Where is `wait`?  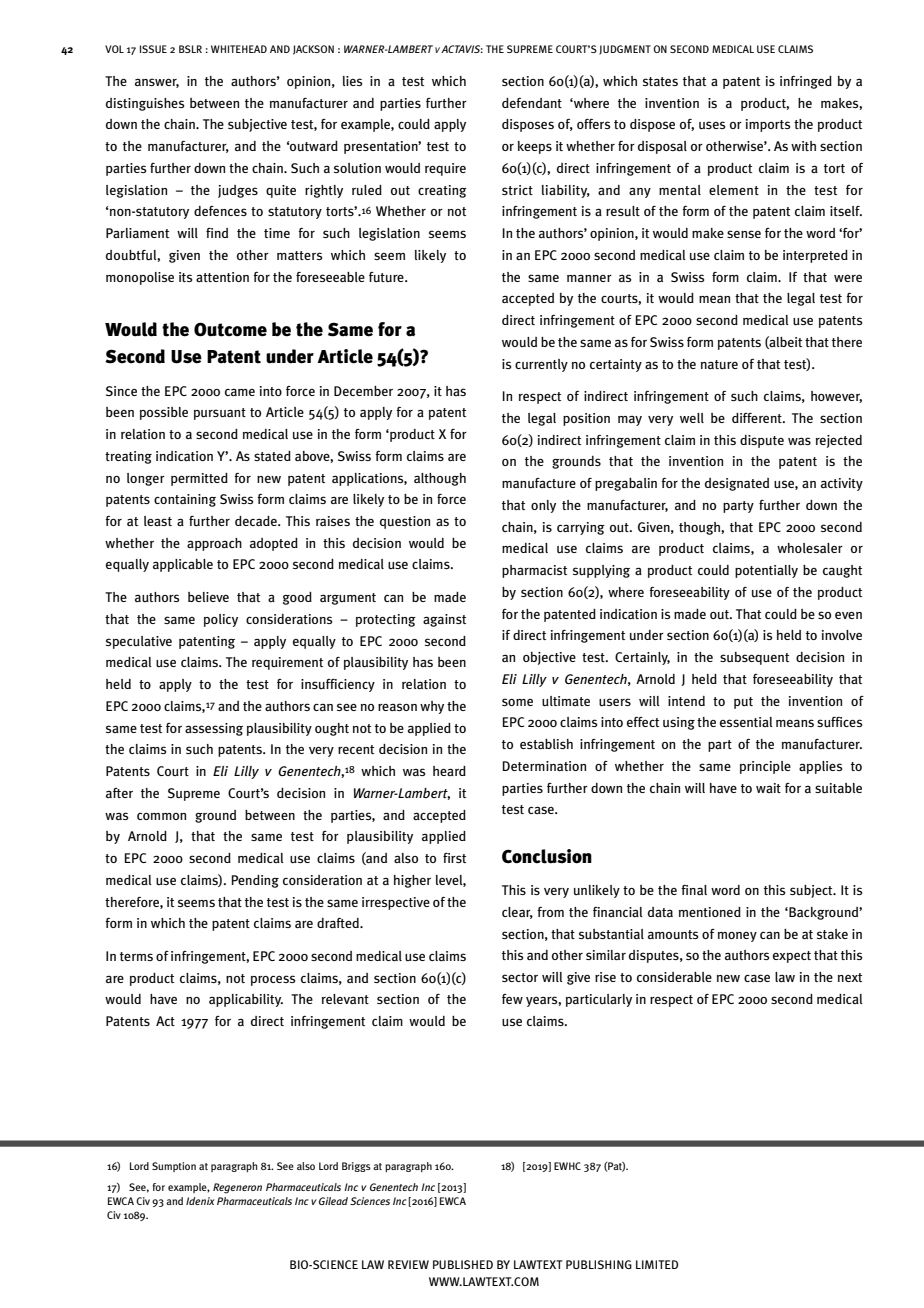
wait is located at coordinates (768, 788).
